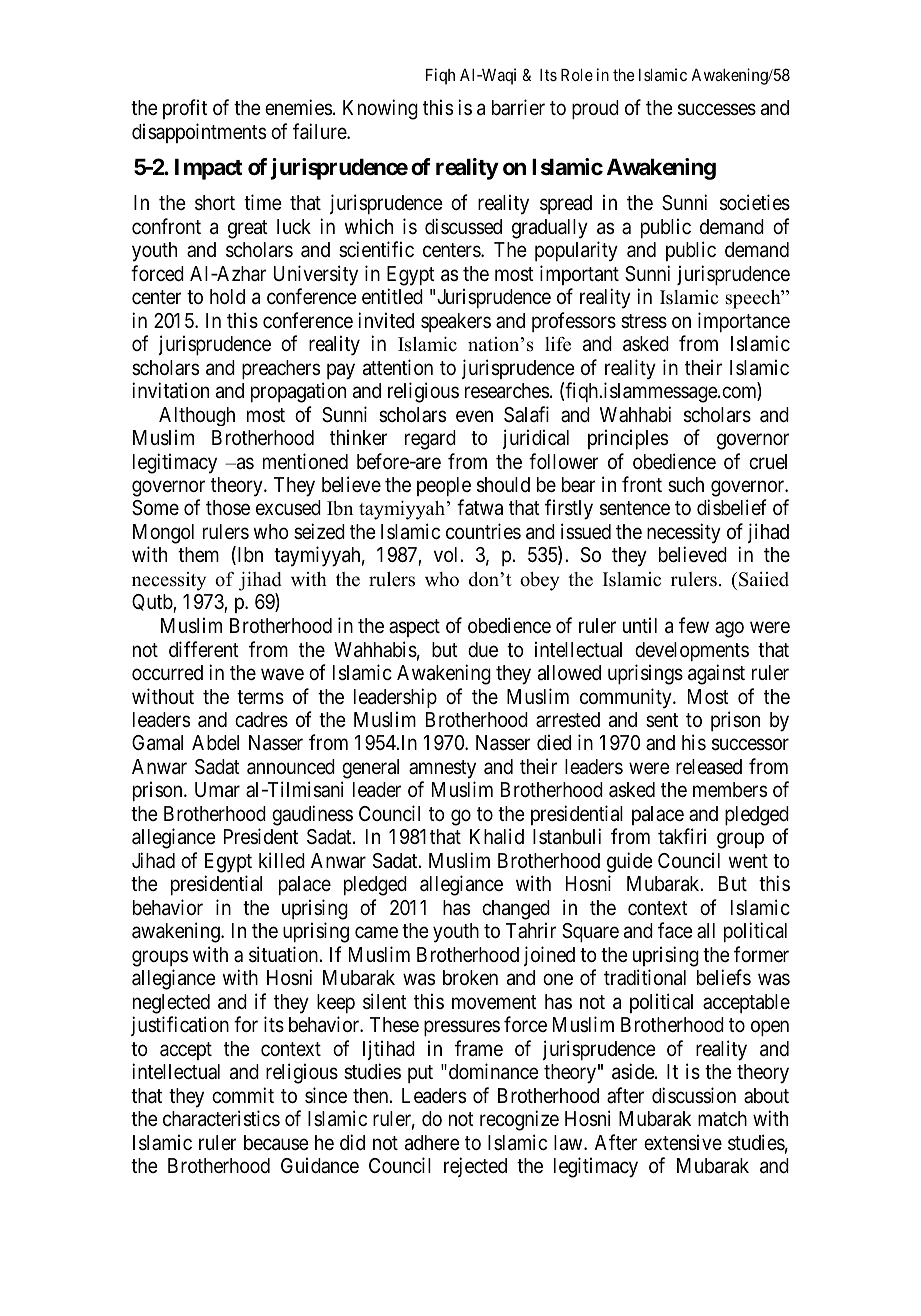 The image size is (921, 1316). Describe the element at coordinates (483, 649) in the image. I see `due` at that location.
